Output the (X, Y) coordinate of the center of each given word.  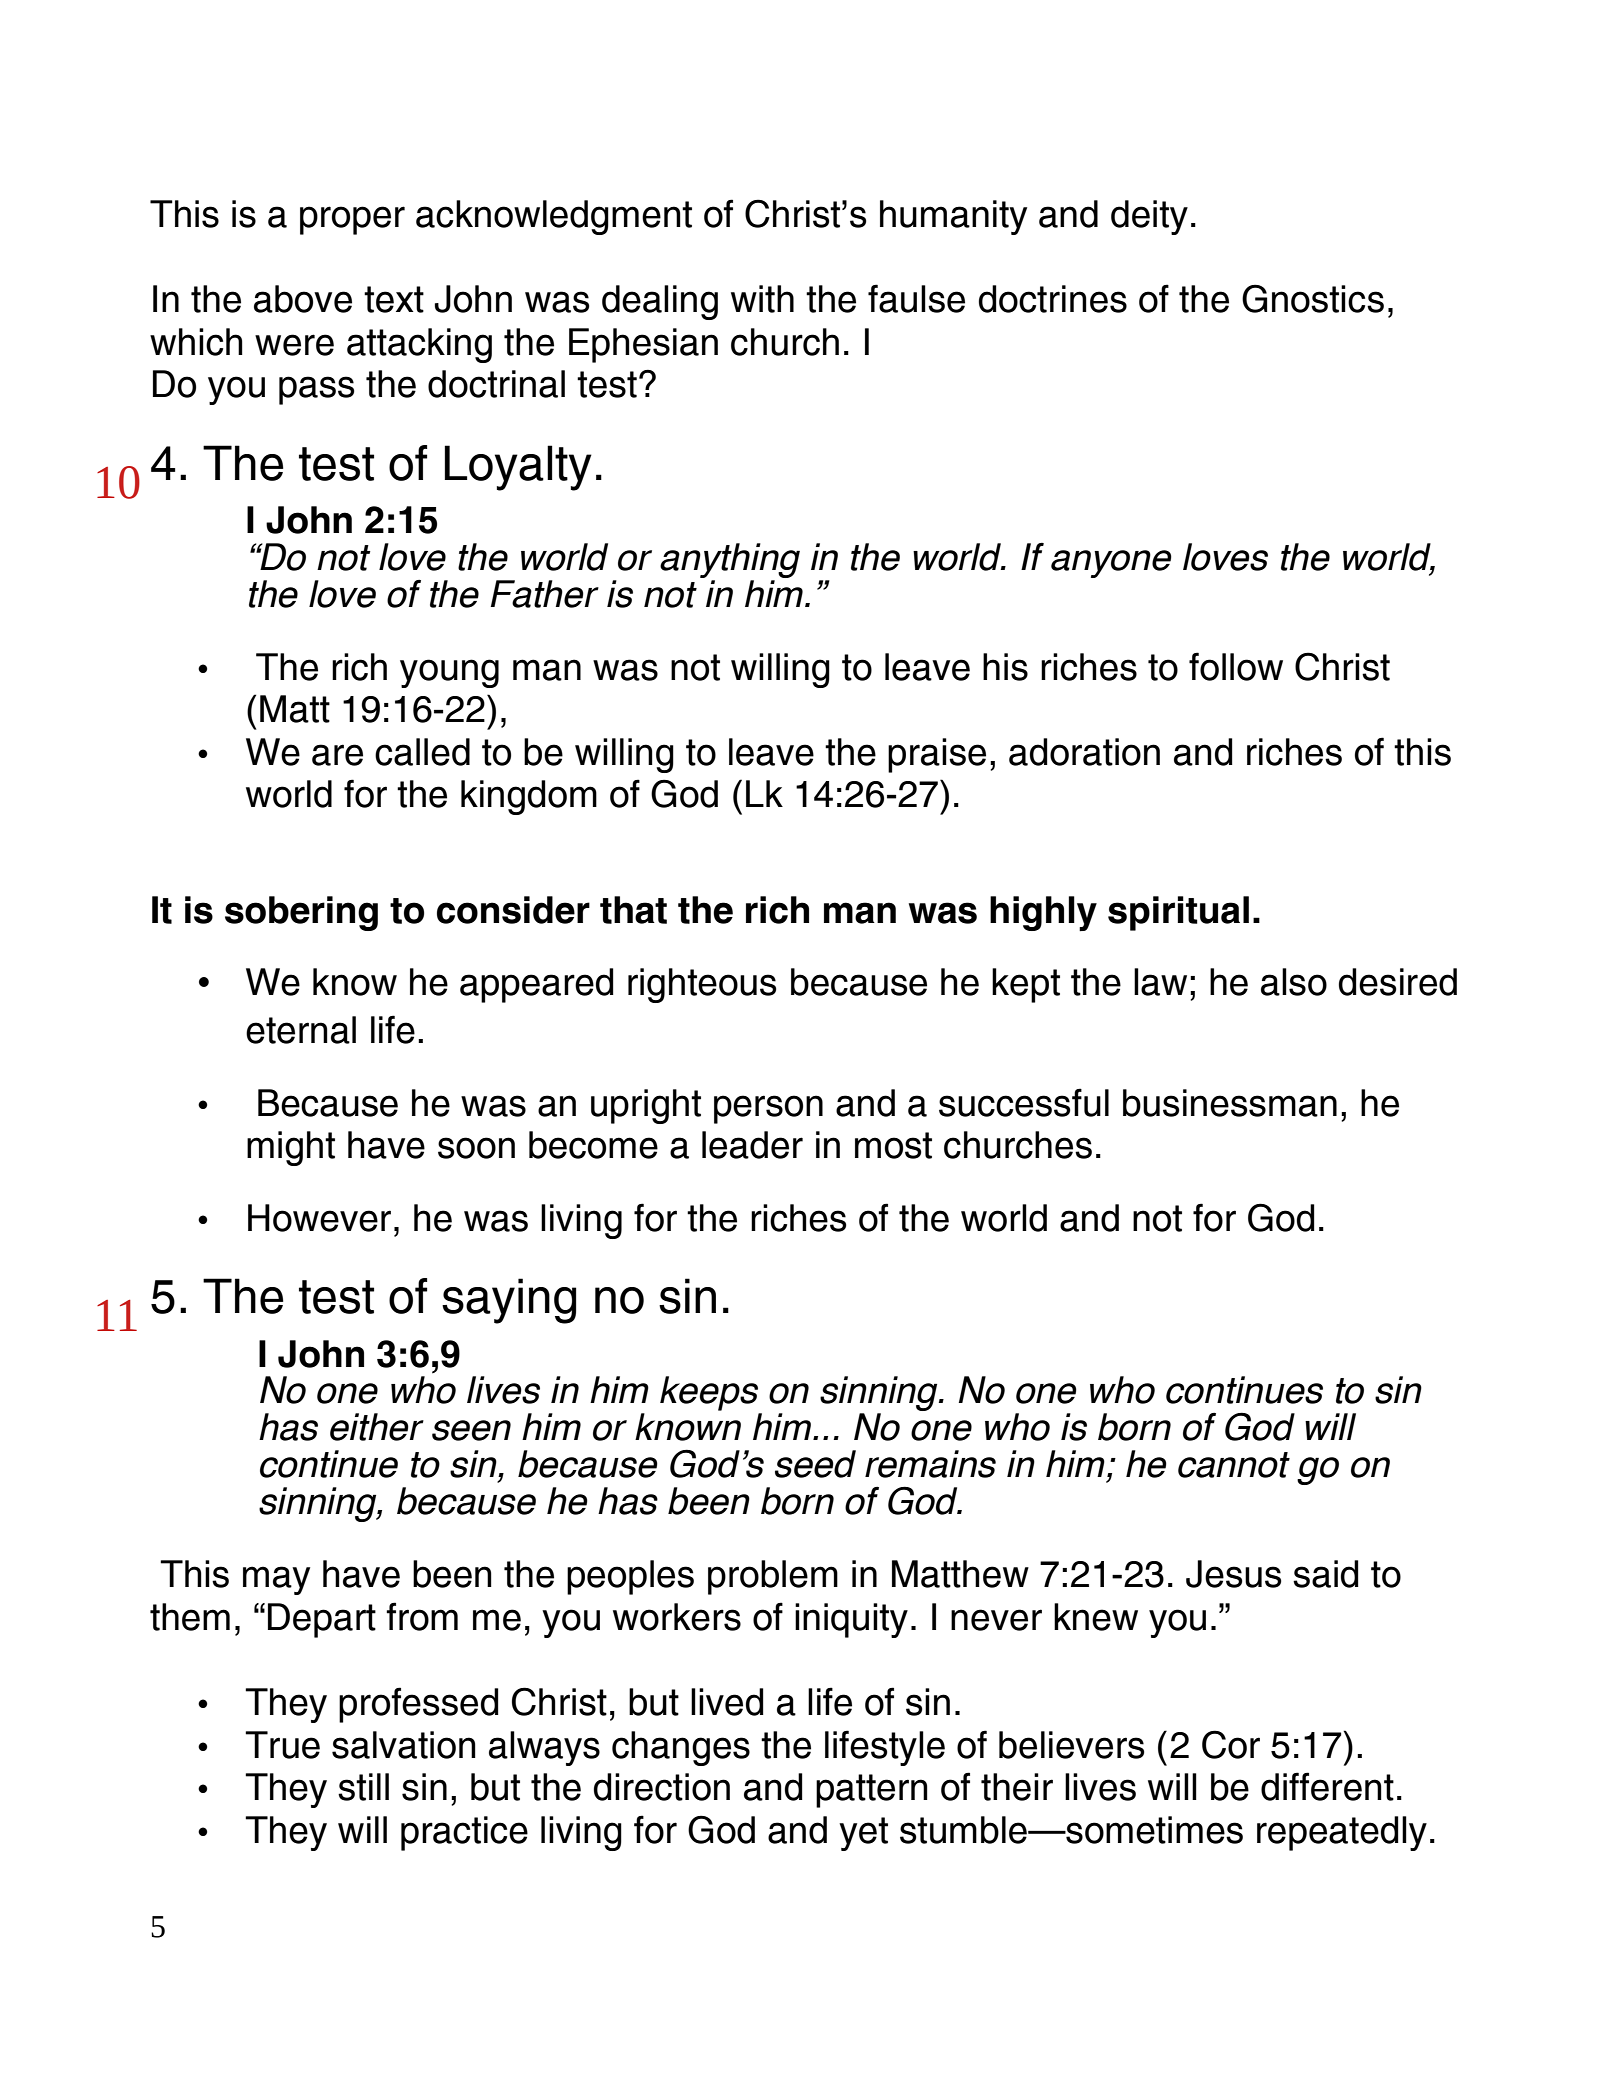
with (762, 299)
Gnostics (1313, 298)
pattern (872, 1791)
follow (1236, 666)
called (422, 752)
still (363, 1787)
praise (937, 755)
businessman (1230, 1103)
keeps (709, 1393)
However (319, 1218)
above (303, 299)
